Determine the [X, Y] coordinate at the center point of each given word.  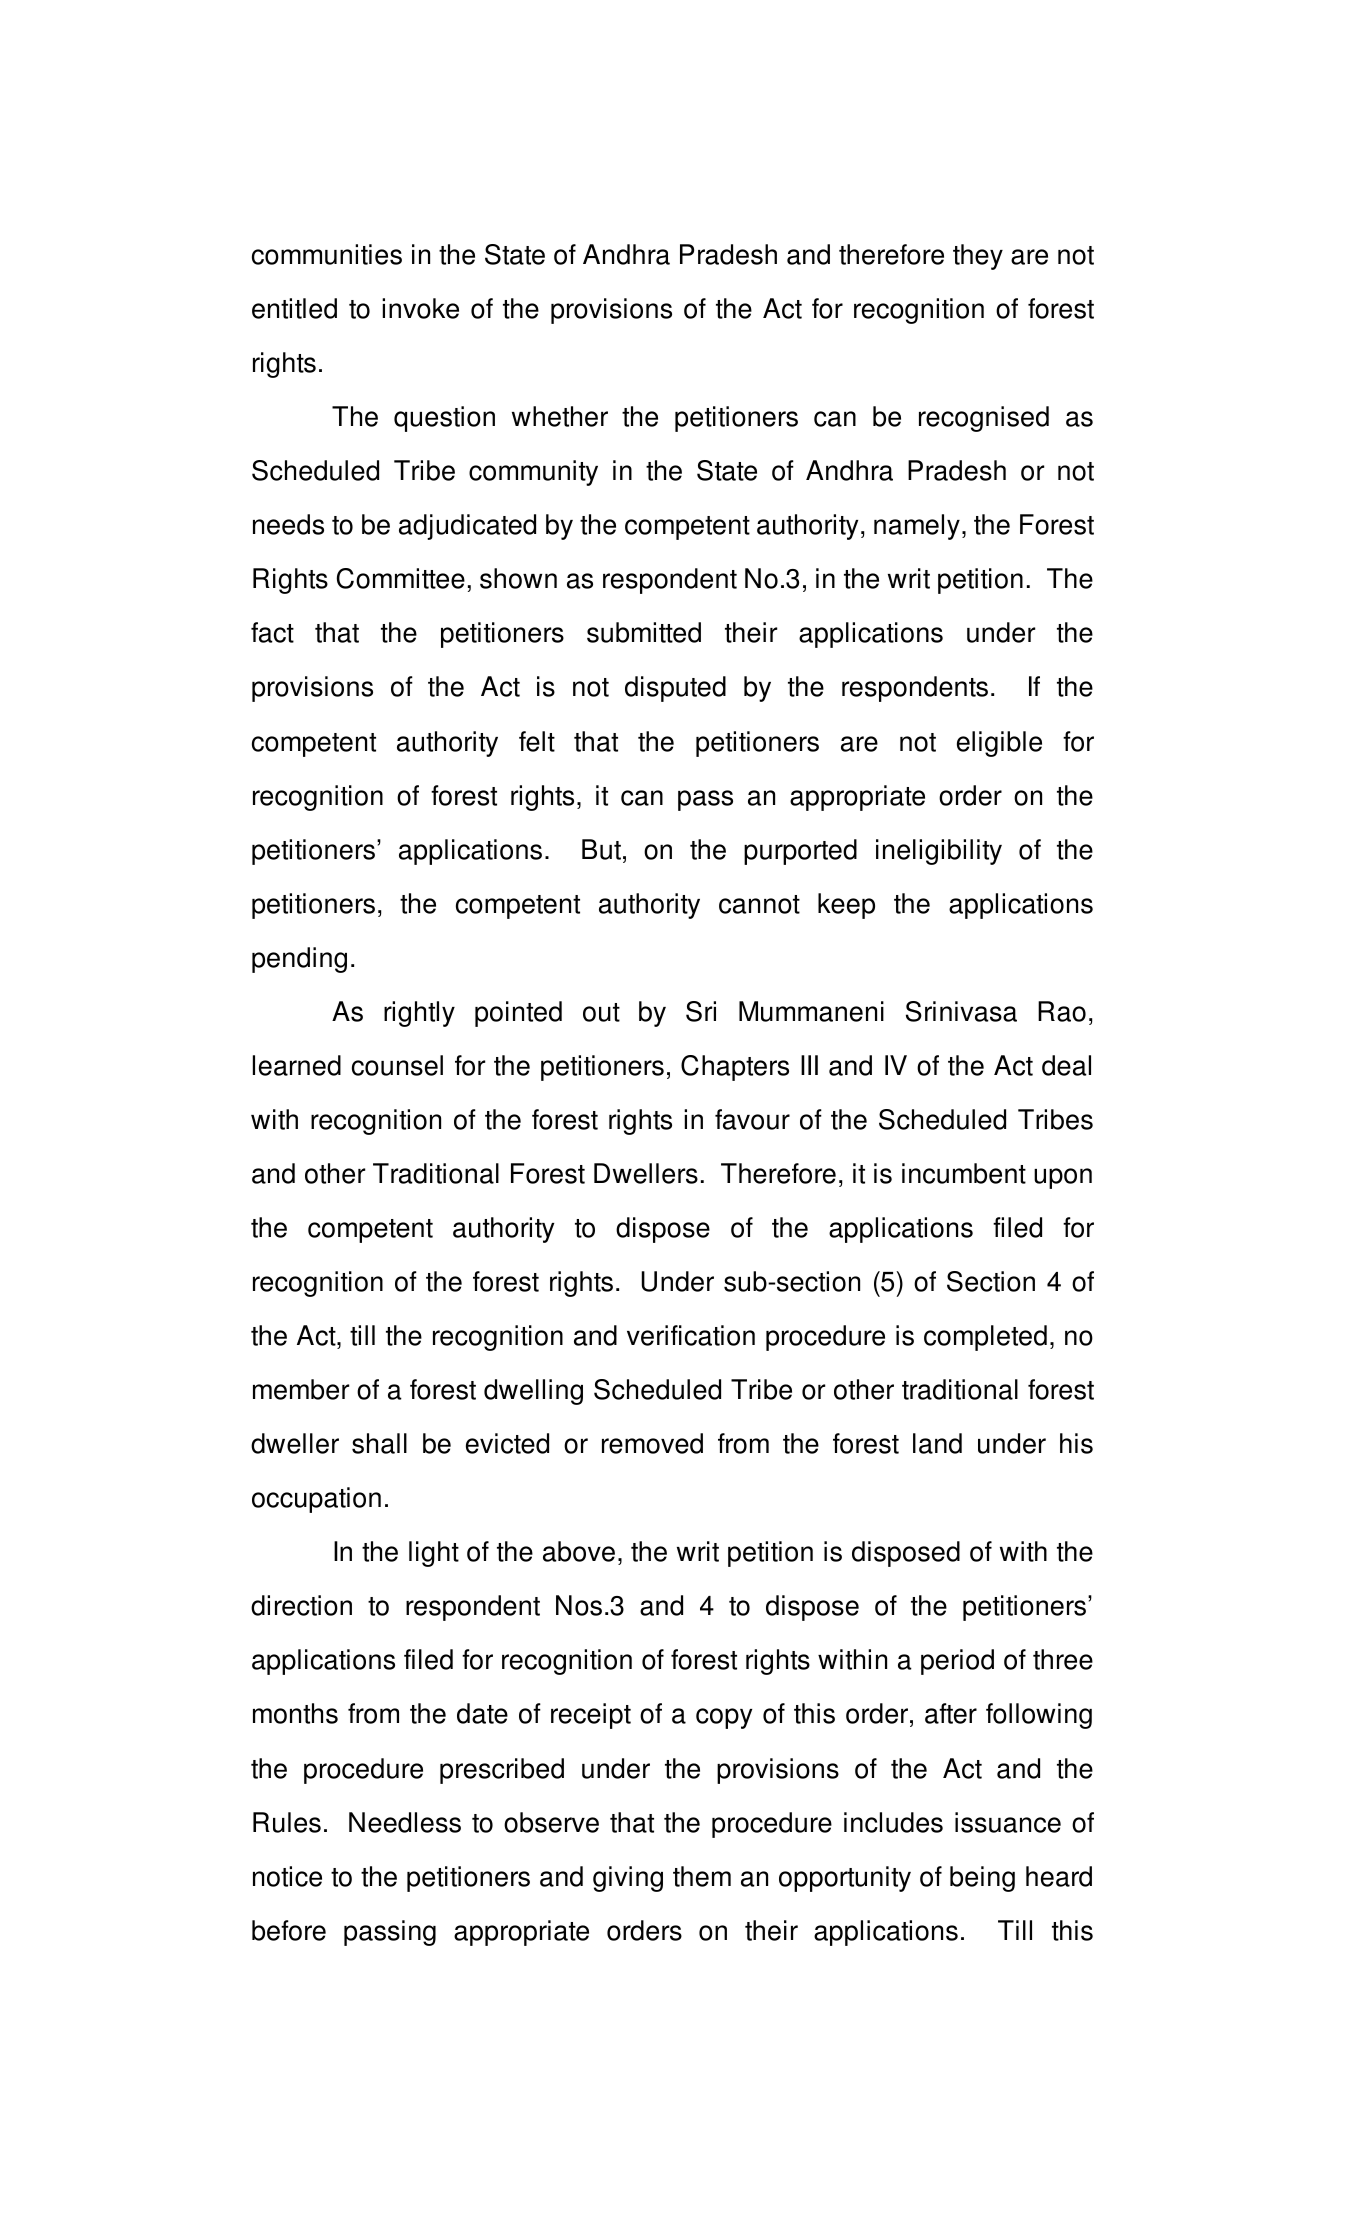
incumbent [964, 1173]
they [978, 257]
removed [652, 1443]
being [982, 1879]
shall [379, 1443]
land [937, 1443]
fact [272, 632]
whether [560, 416]
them [702, 1876]
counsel [397, 1065]
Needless [405, 1822]
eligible [999, 744]
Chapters [735, 1068]
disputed [675, 689]
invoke [420, 308]
